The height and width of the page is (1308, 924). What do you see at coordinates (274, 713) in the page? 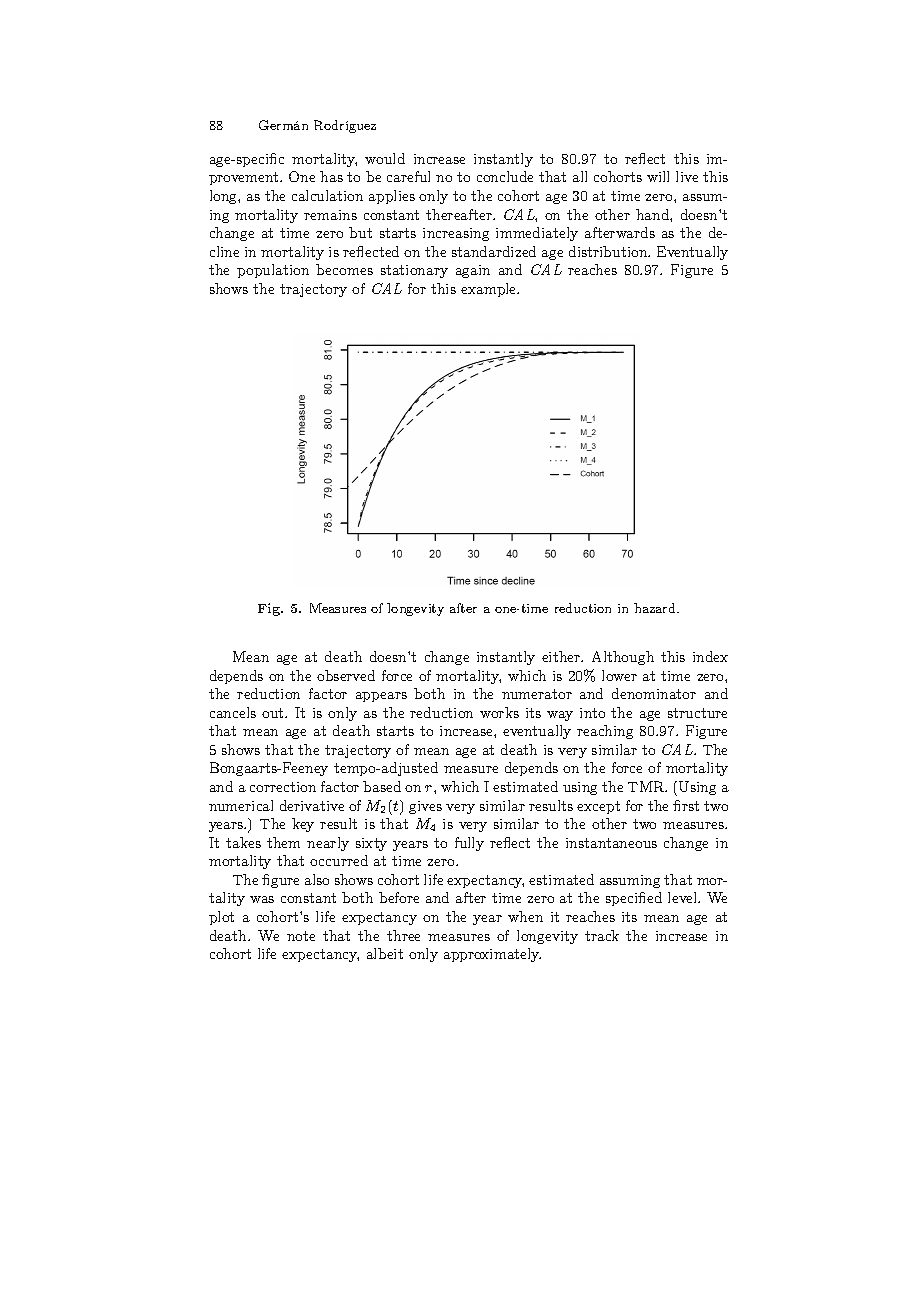
I see `out` at bounding box center [274, 713].
